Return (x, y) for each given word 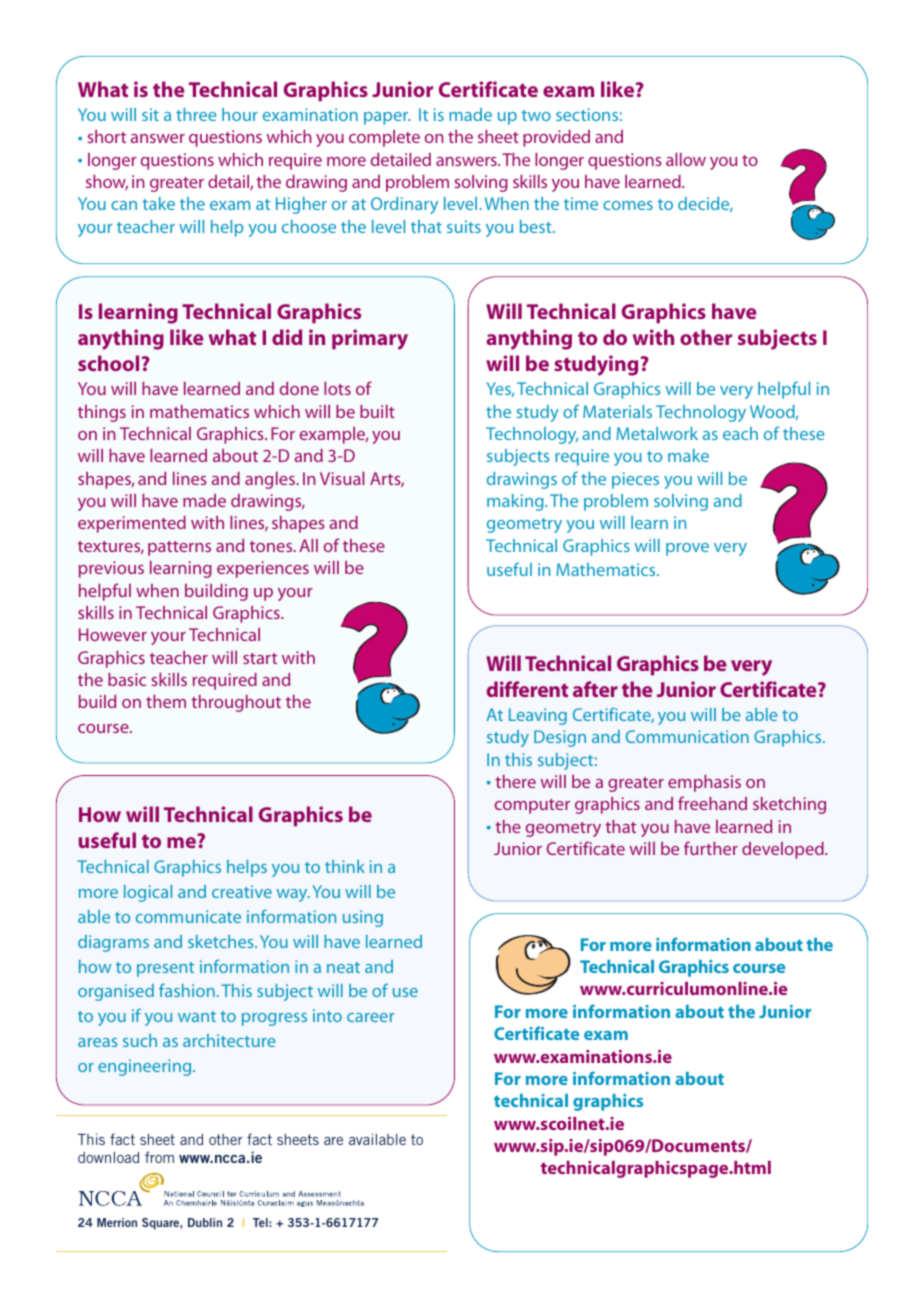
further (711, 848)
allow (686, 159)
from (159, 1157)
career (370, 1017)
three (196, 114)
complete (384, 138)
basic (127, 679)
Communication (687, 736)
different (527, 689)
